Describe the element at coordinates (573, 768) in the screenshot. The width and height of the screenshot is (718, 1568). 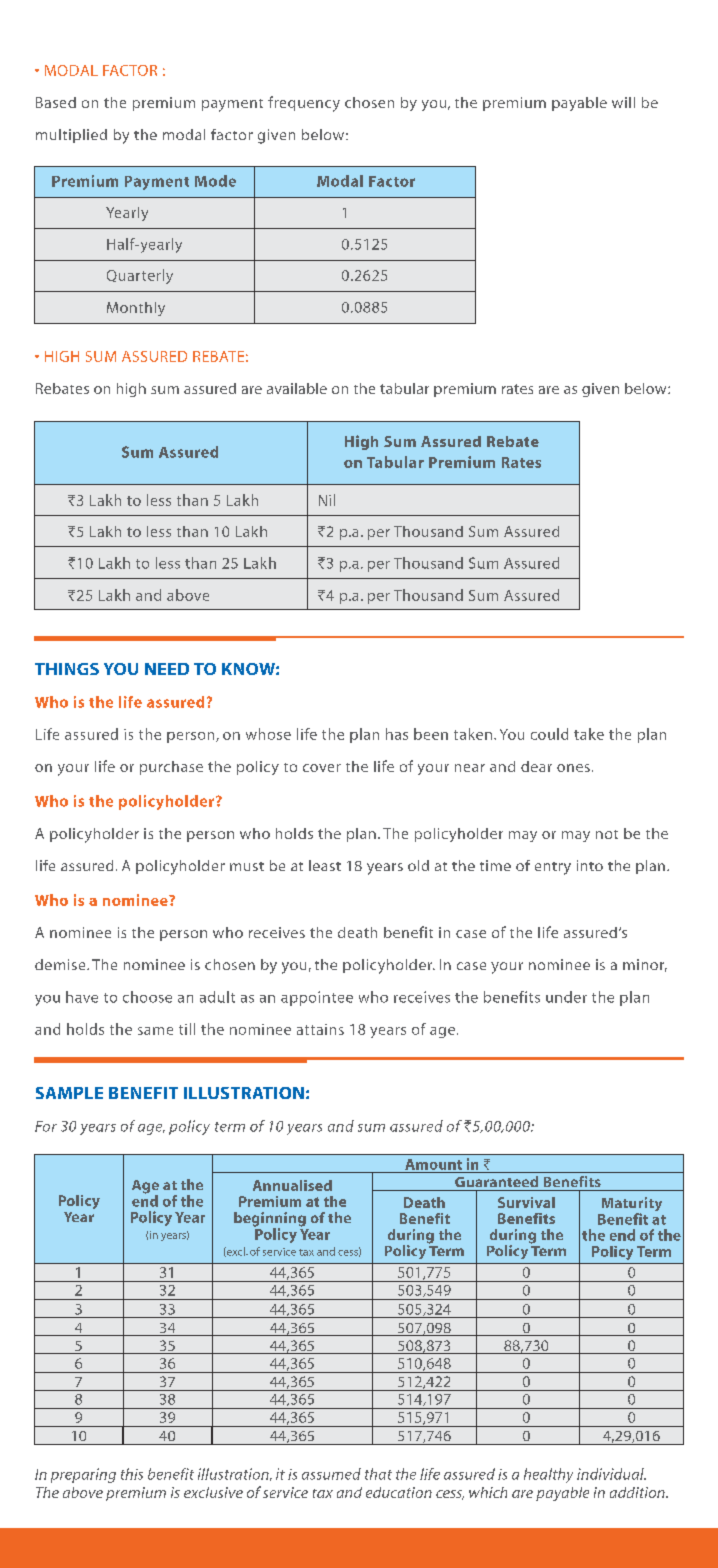
I see `ones` at that location.
